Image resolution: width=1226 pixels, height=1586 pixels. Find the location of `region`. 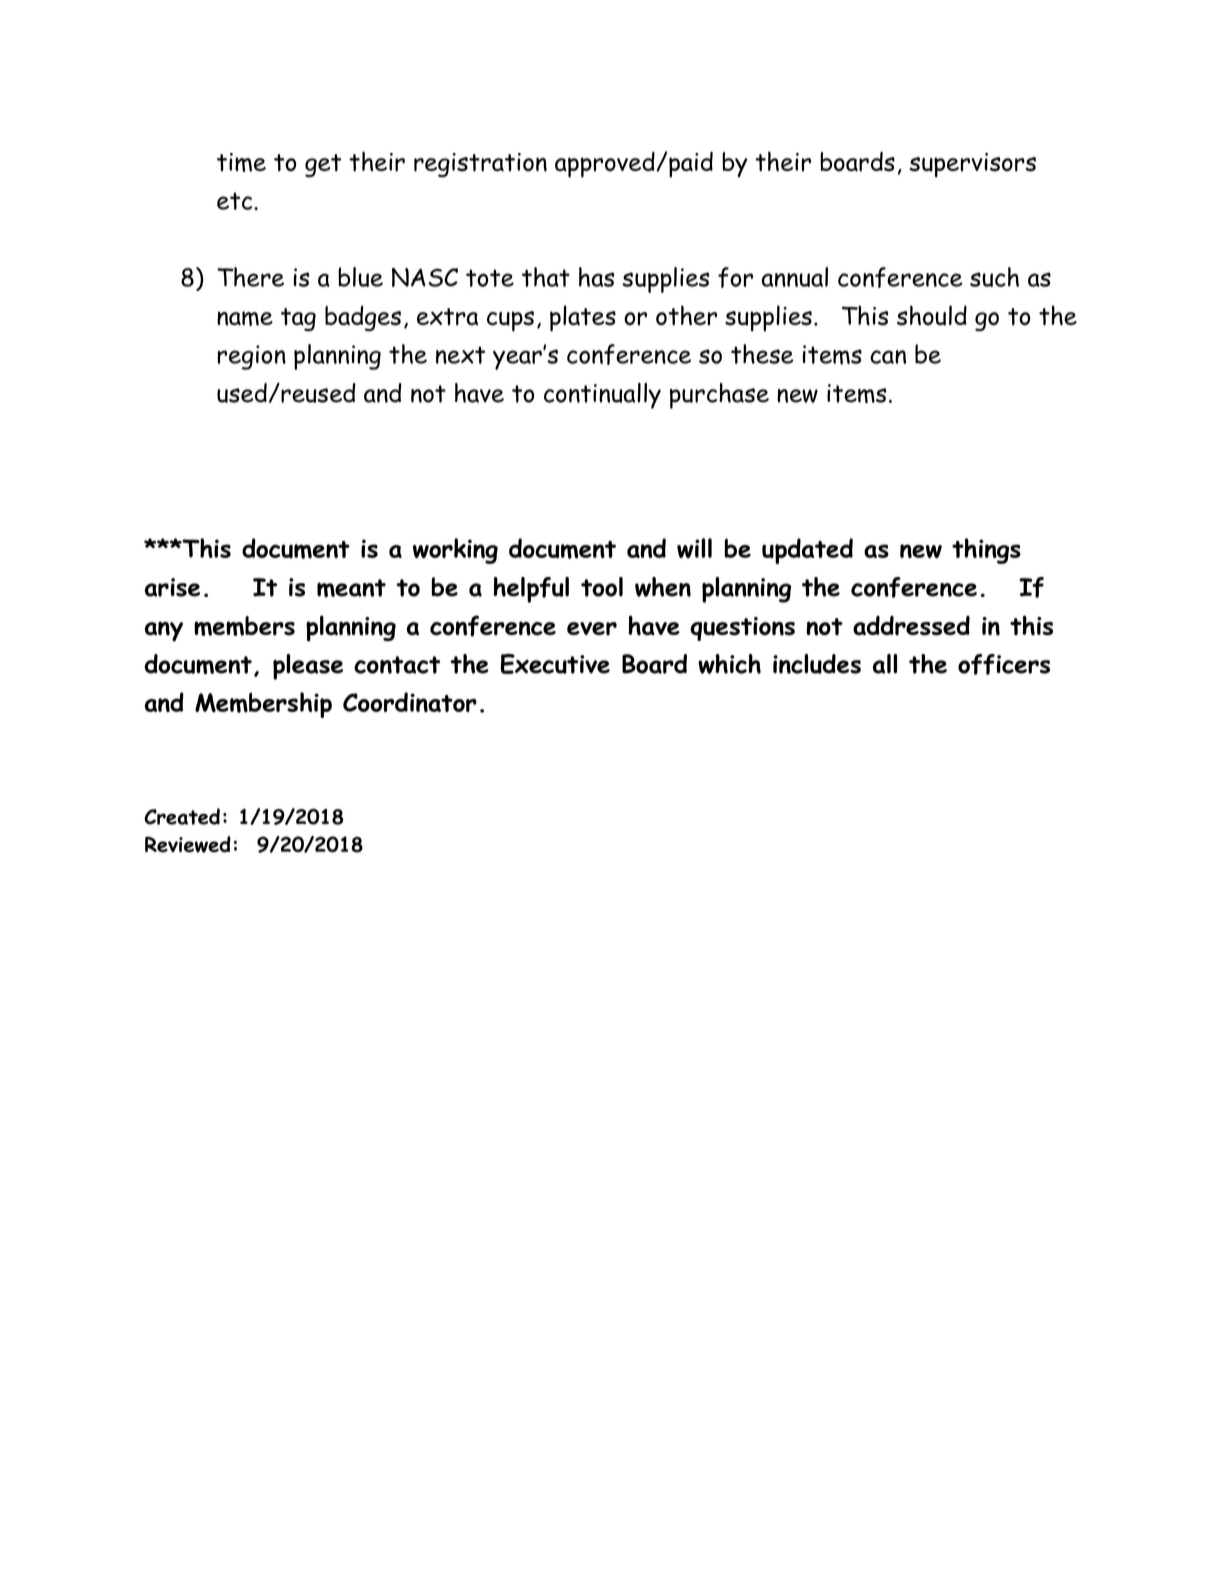

region is located at coordinates (252, 357).
